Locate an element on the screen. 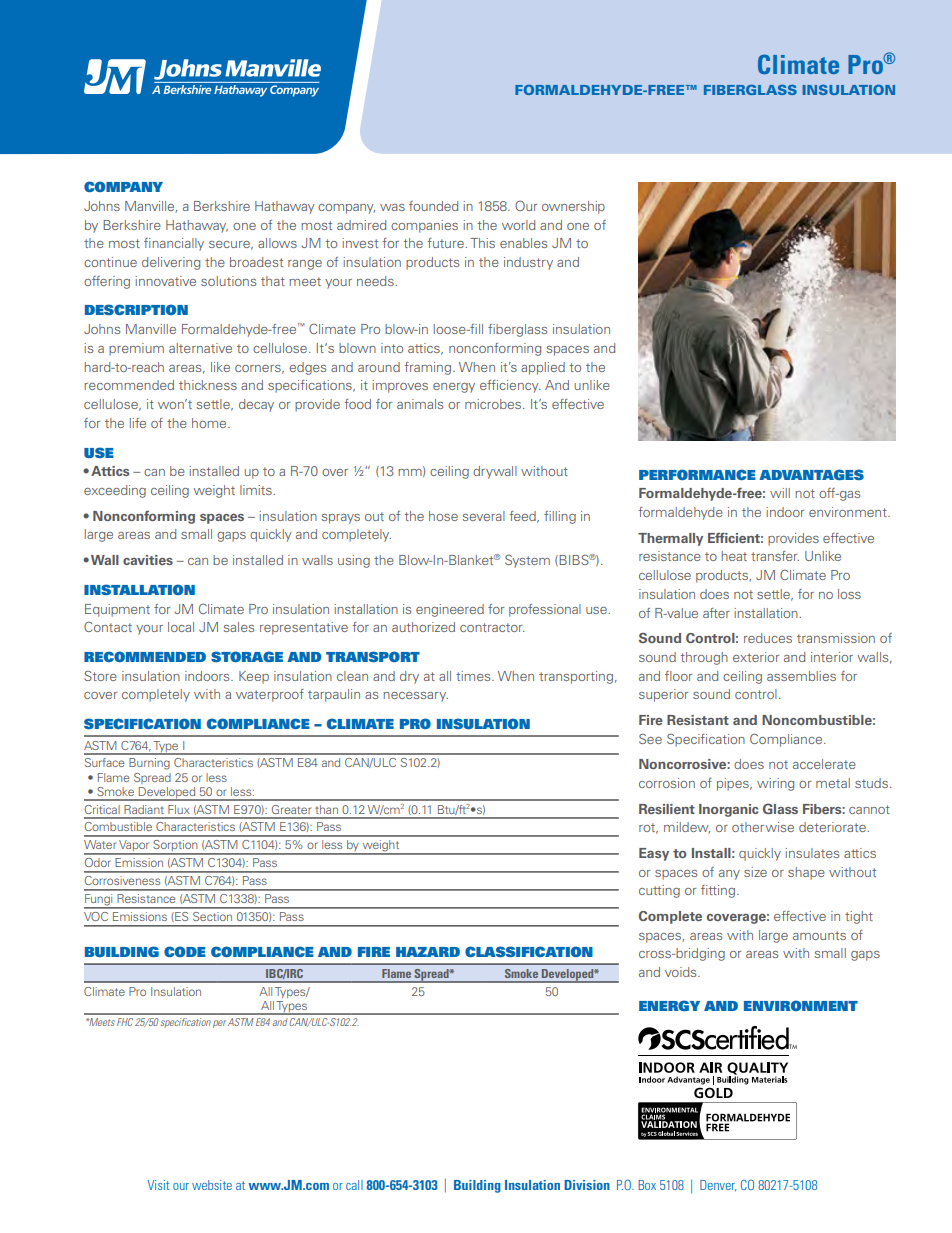 Image resolution: width=952 pixels, height=1233 pixels. several is located at coordinates (483, 516).
